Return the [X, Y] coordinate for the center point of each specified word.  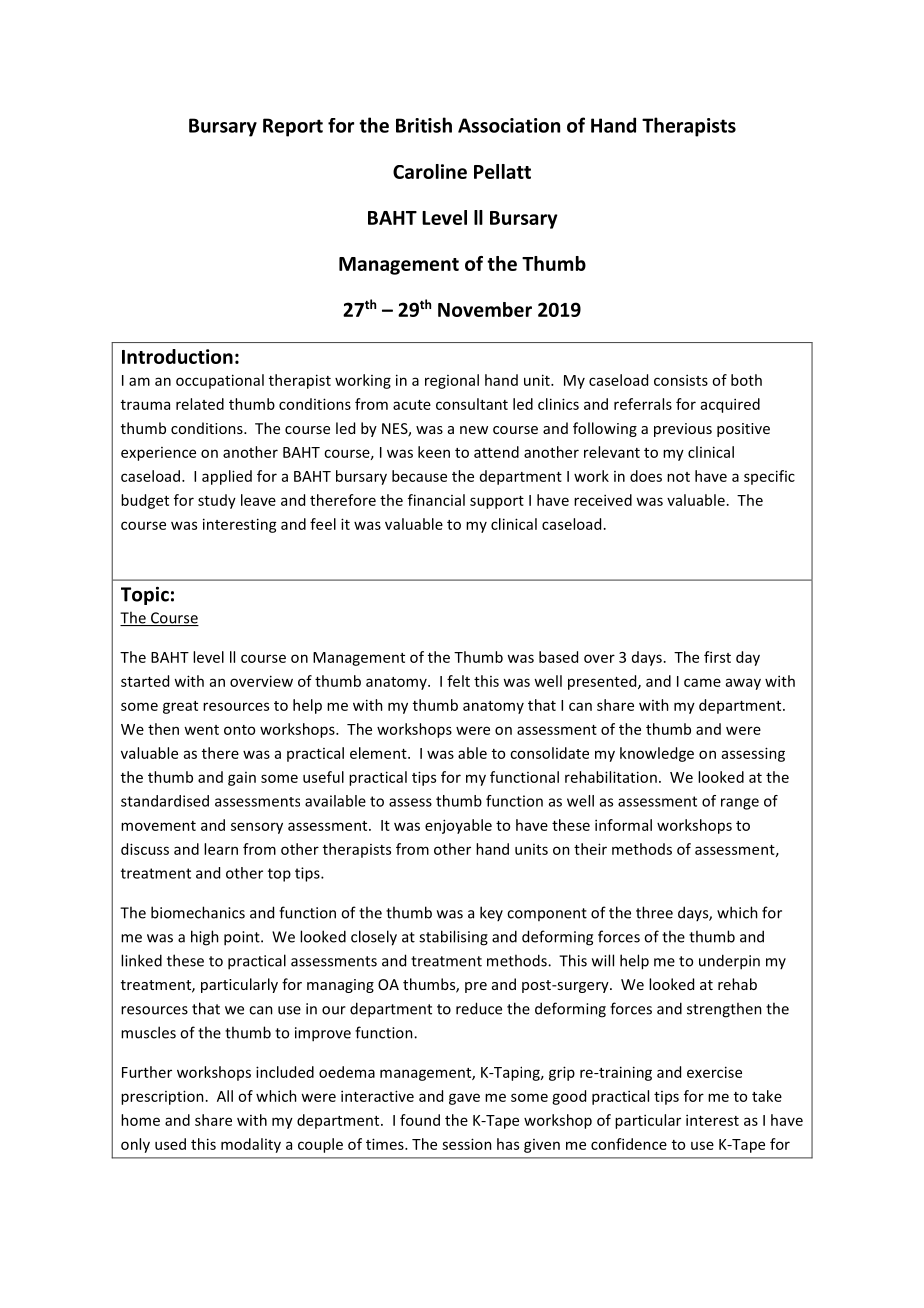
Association [509, 125]
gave [464, 1099]
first [717, 657]
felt [458, 681]
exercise [714, 1072]
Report [293, 127]
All [225, 1096]
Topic [145, 596]
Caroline [430, 171]
